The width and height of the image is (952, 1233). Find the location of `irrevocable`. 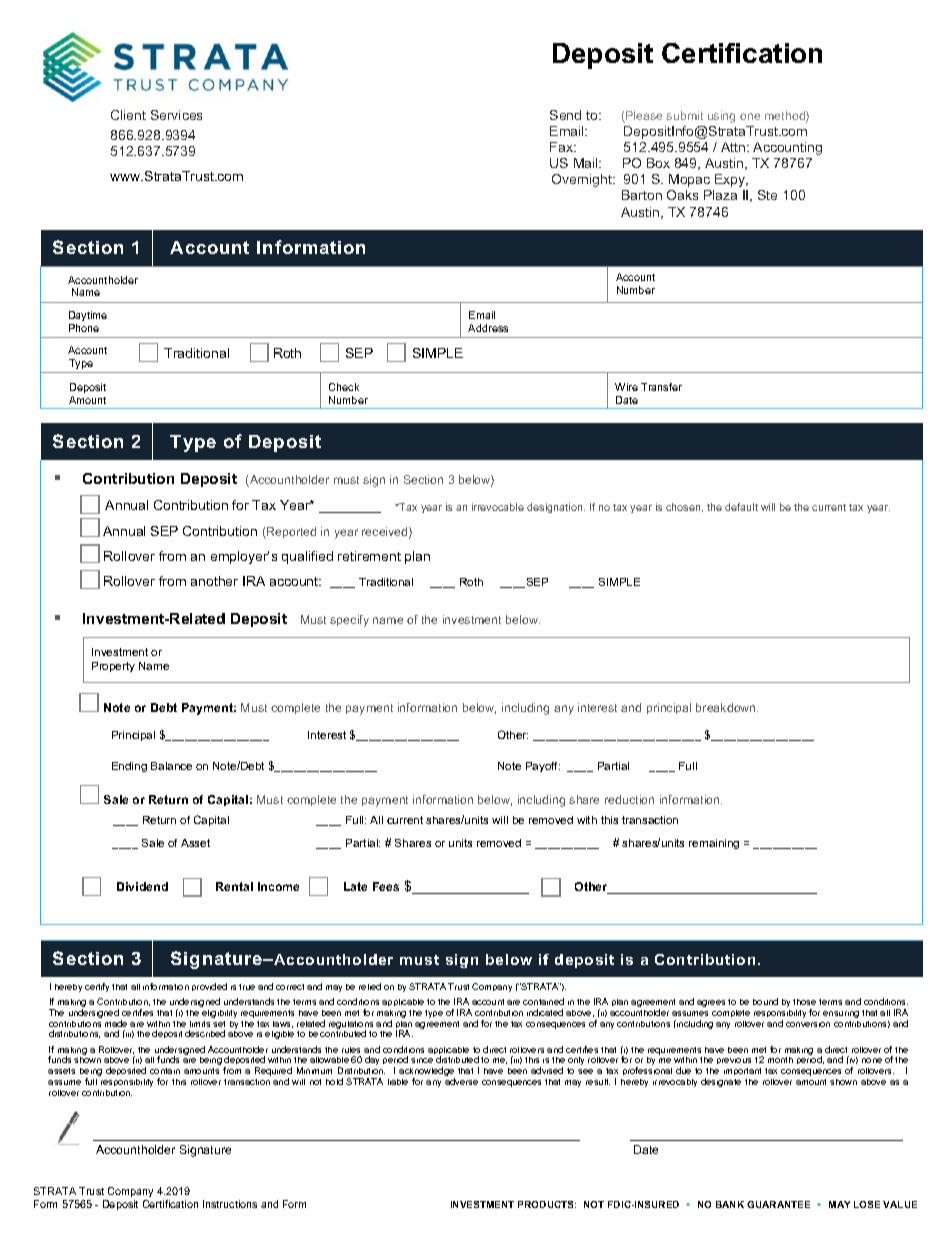

irrevocable is located at coordinates (498, 507).
